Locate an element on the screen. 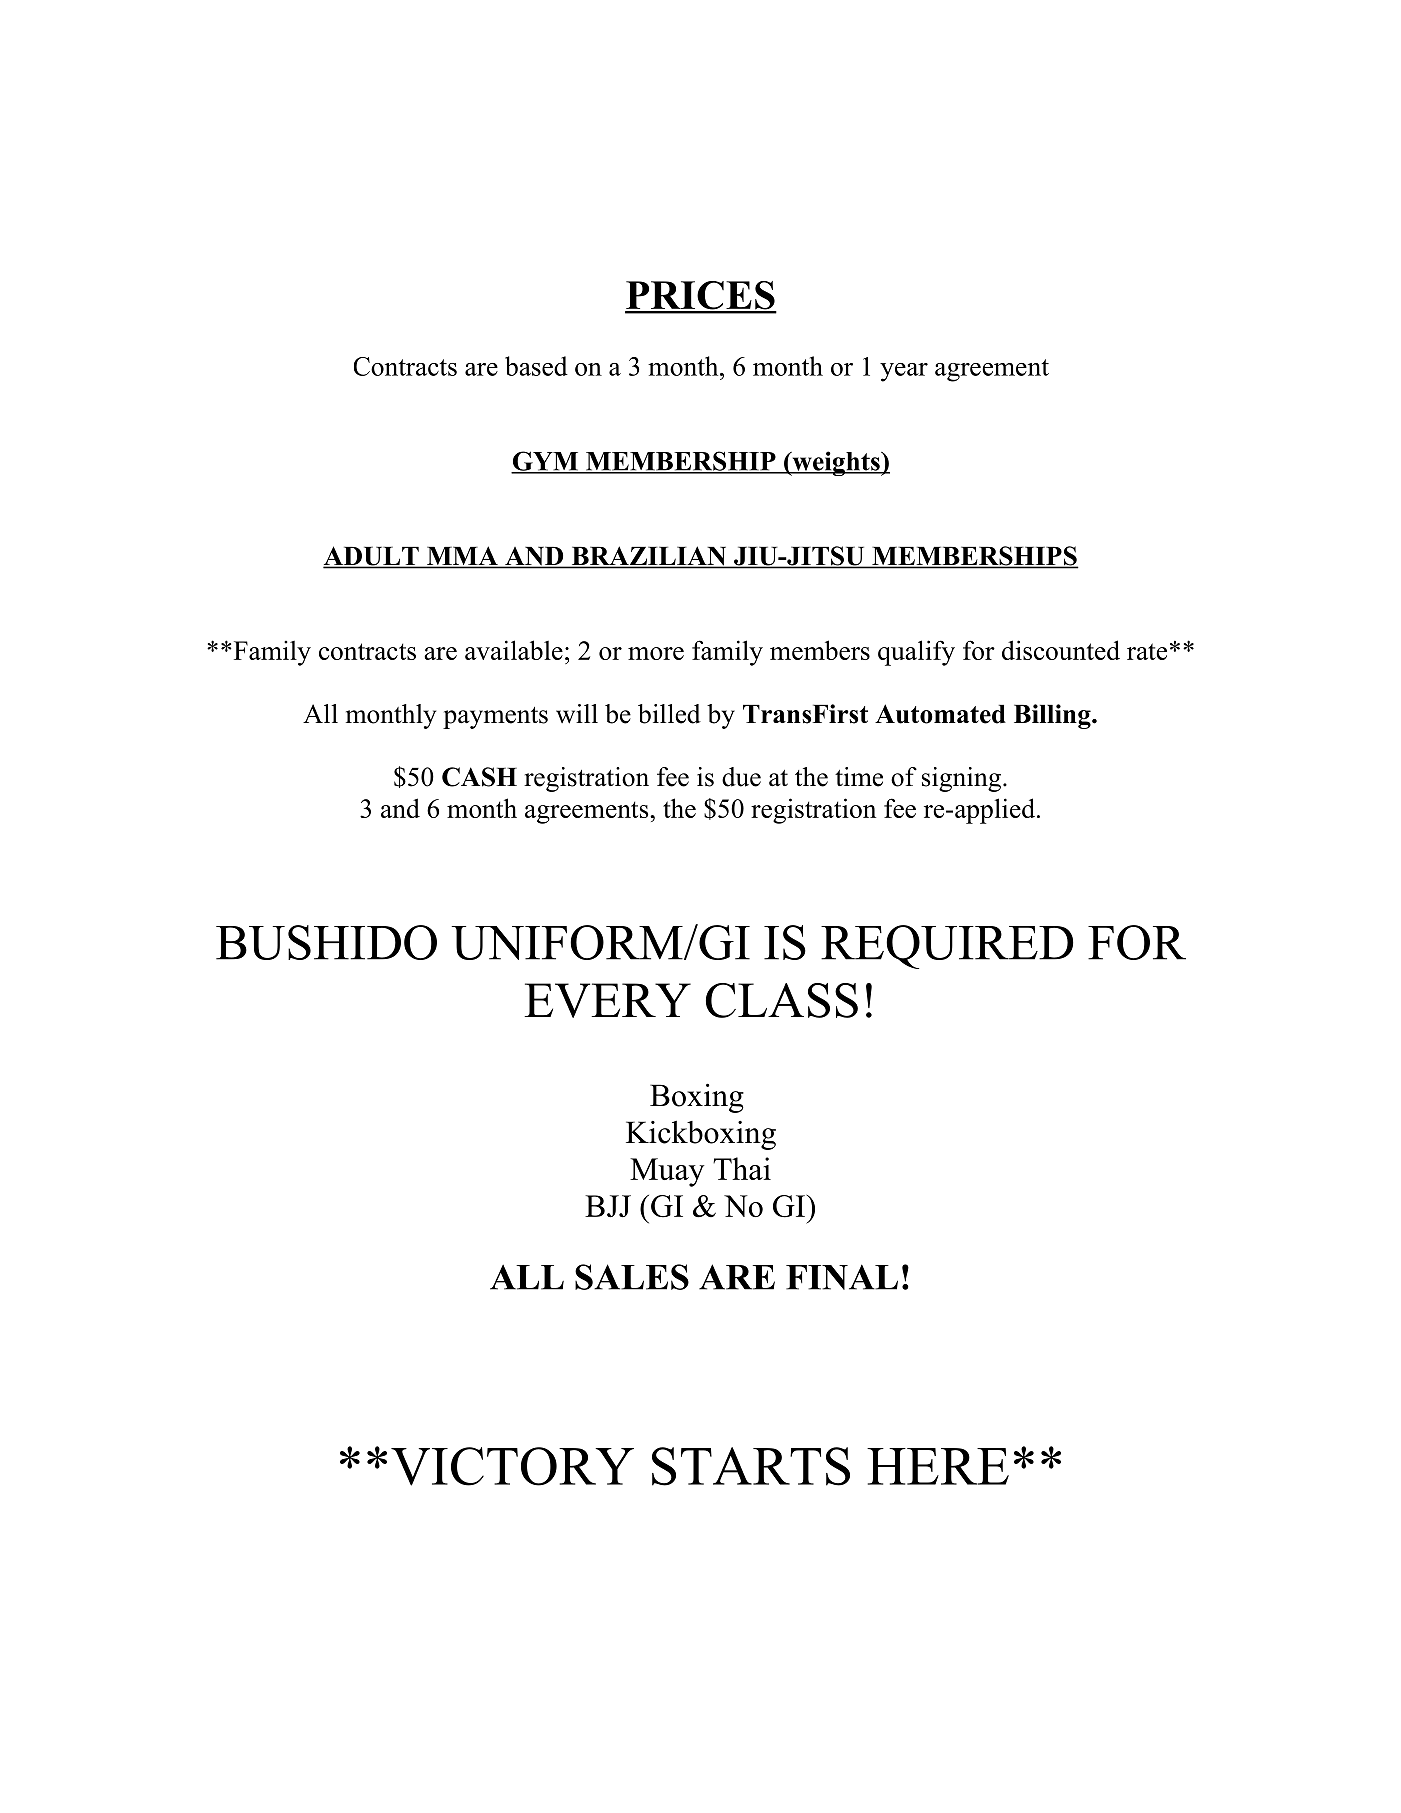 The image size is (1401, 1813). FINAL is located at coordinates (842, 1277).
